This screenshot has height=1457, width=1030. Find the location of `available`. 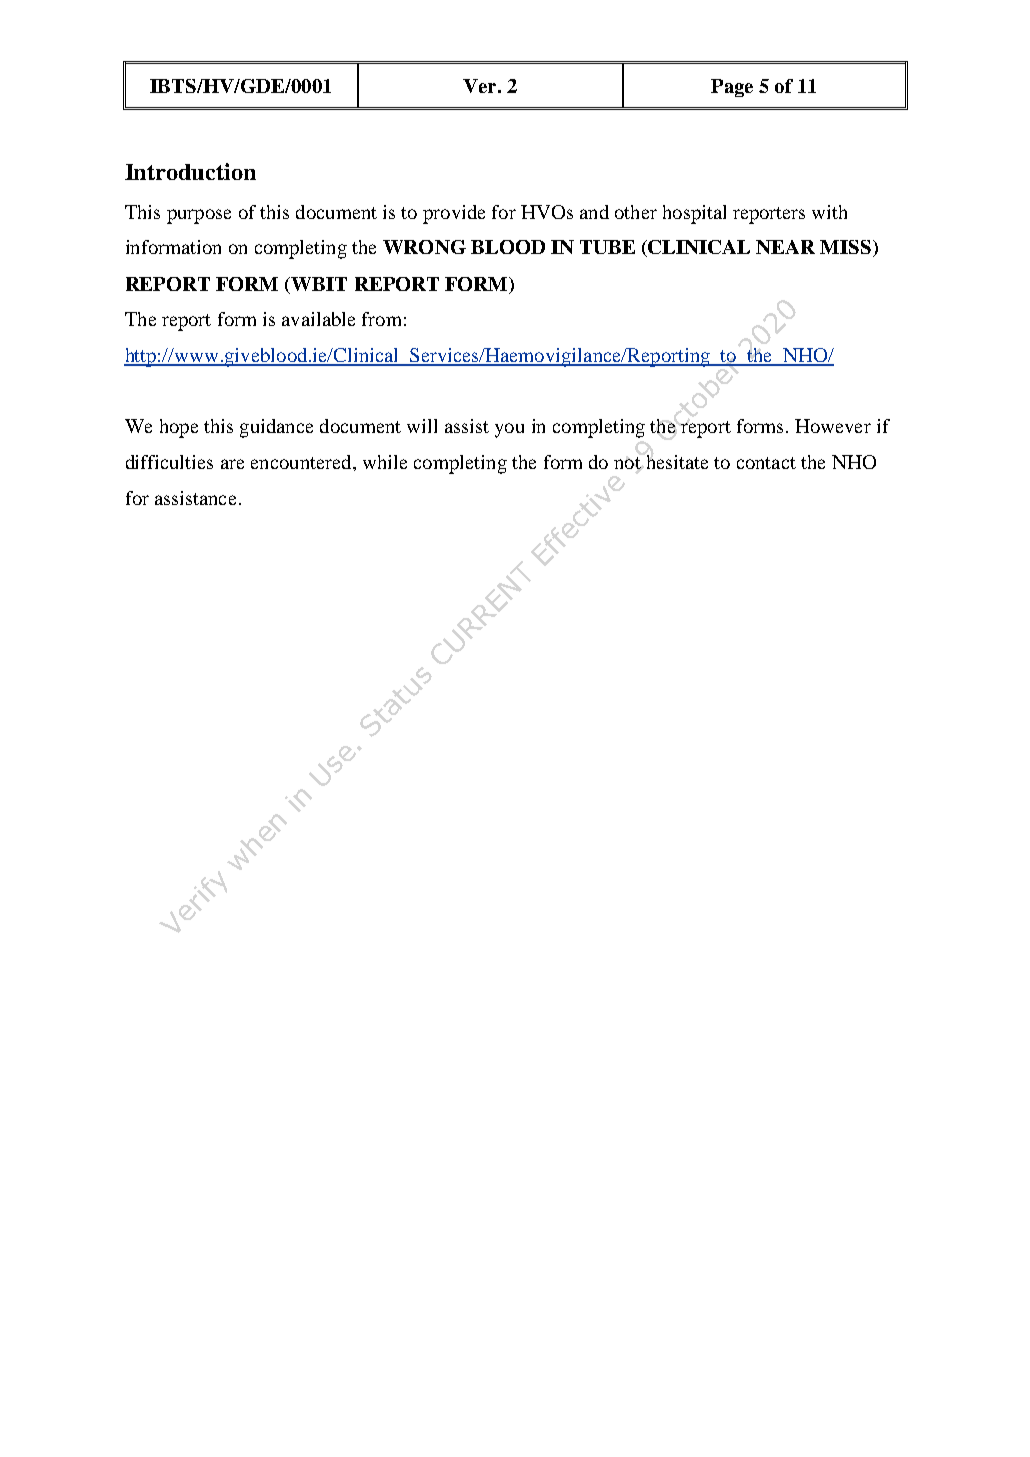

available is located at coordinates (318, 319).
